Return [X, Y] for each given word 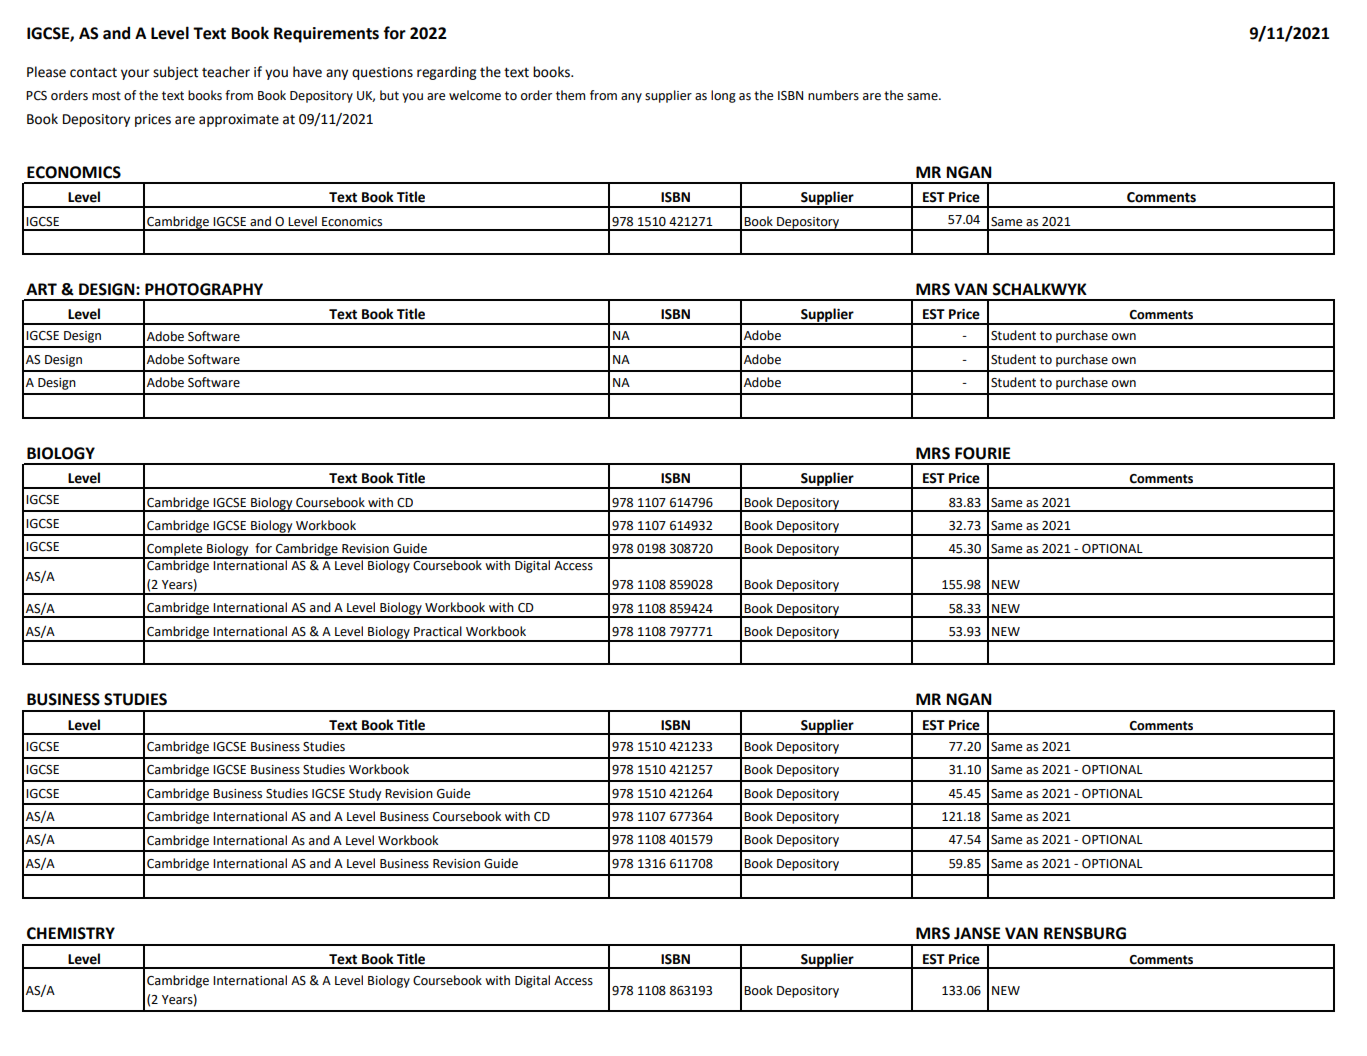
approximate [239, 120]
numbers [833, 95]
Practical [438, 631]
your [135, 74]
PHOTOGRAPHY [204, 289]
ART [41, 289]
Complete [175, 550]
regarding [447, 73]
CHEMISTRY [71, 933]
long [723, 96]
